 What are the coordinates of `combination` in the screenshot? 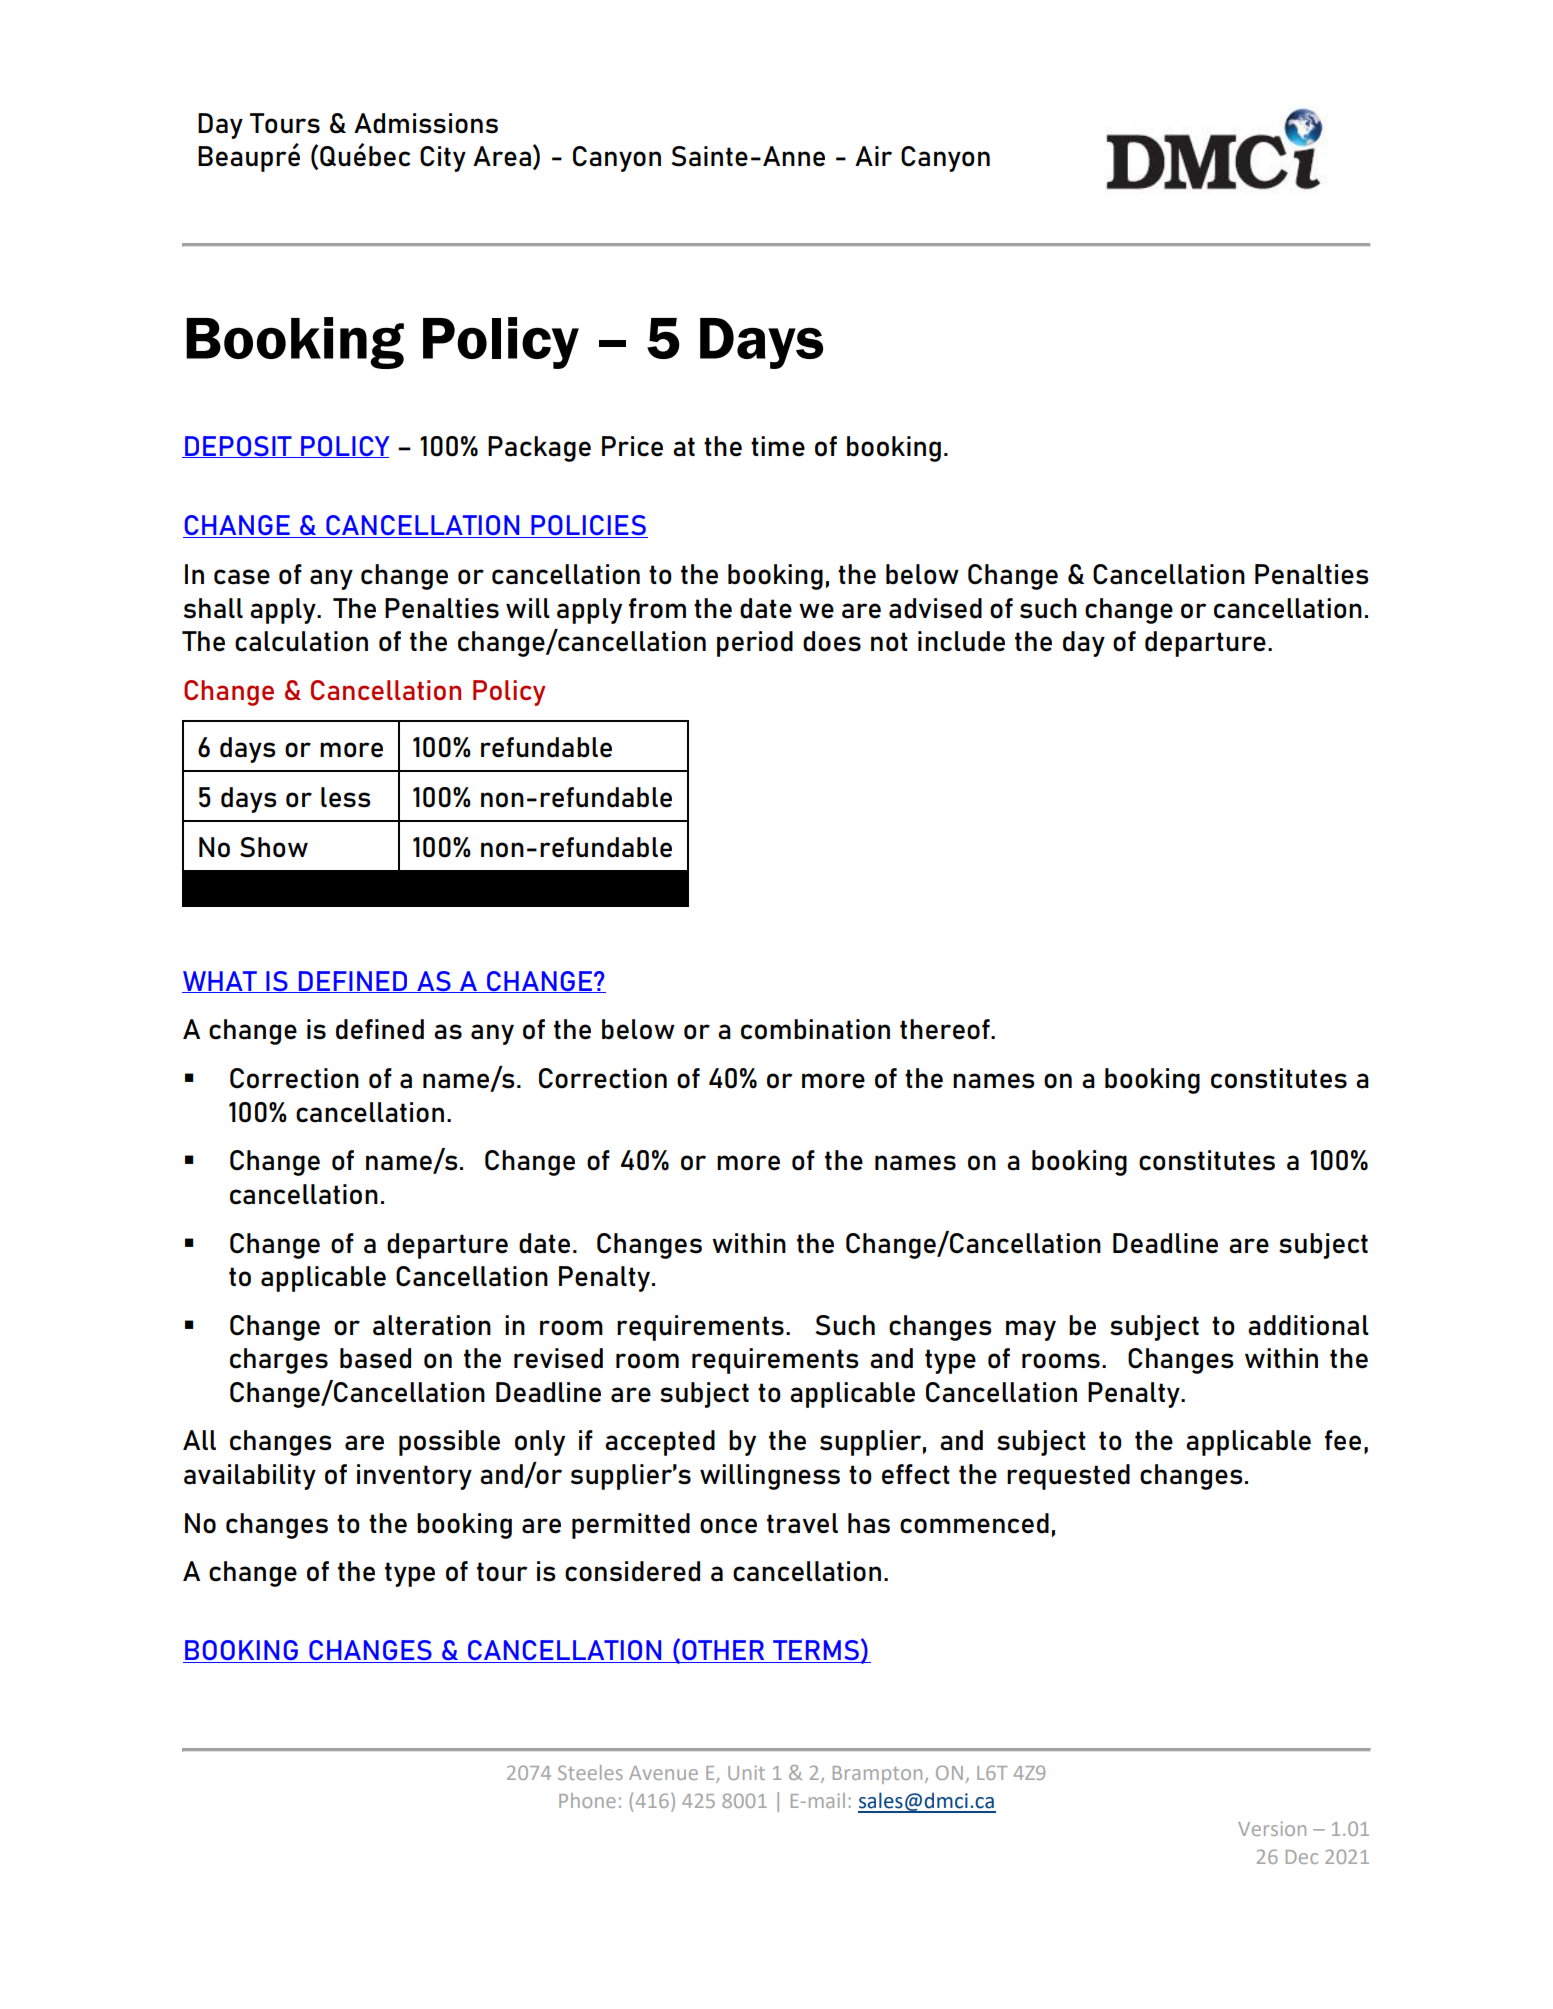 It's located at (815, 1029).
